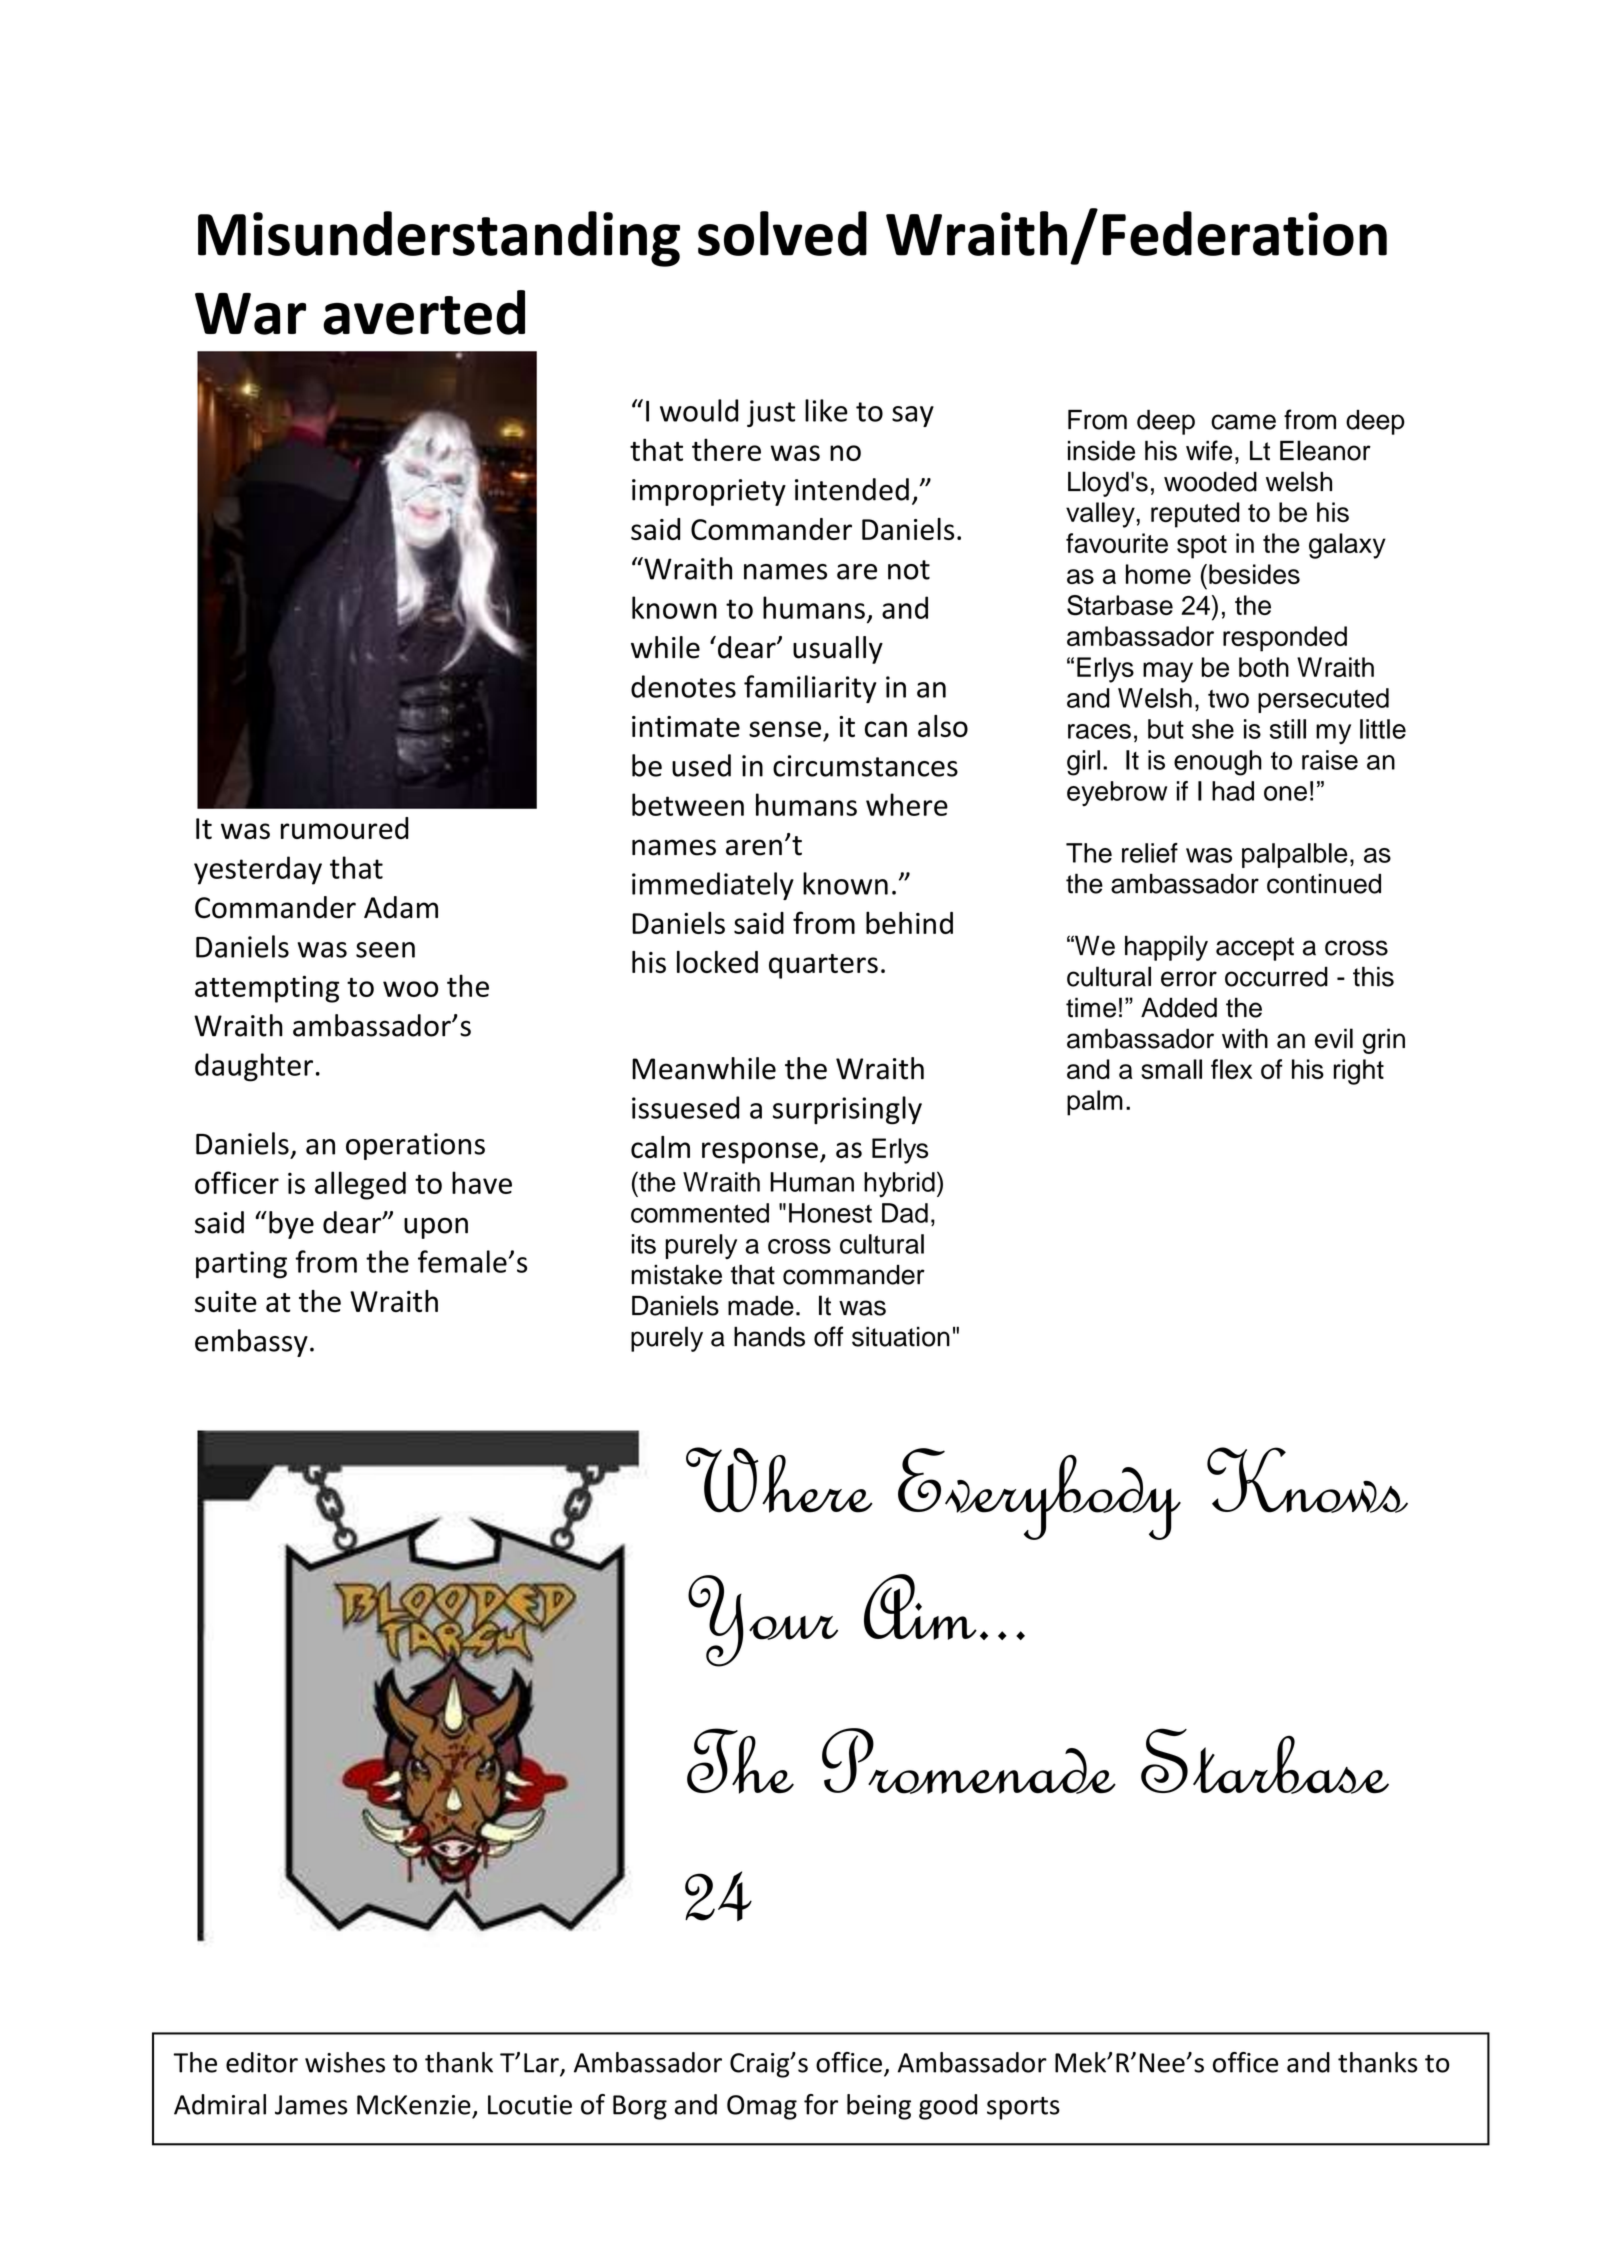 This page has height=2265, width=1601. I want to click on immediately, so click(713, 886).
